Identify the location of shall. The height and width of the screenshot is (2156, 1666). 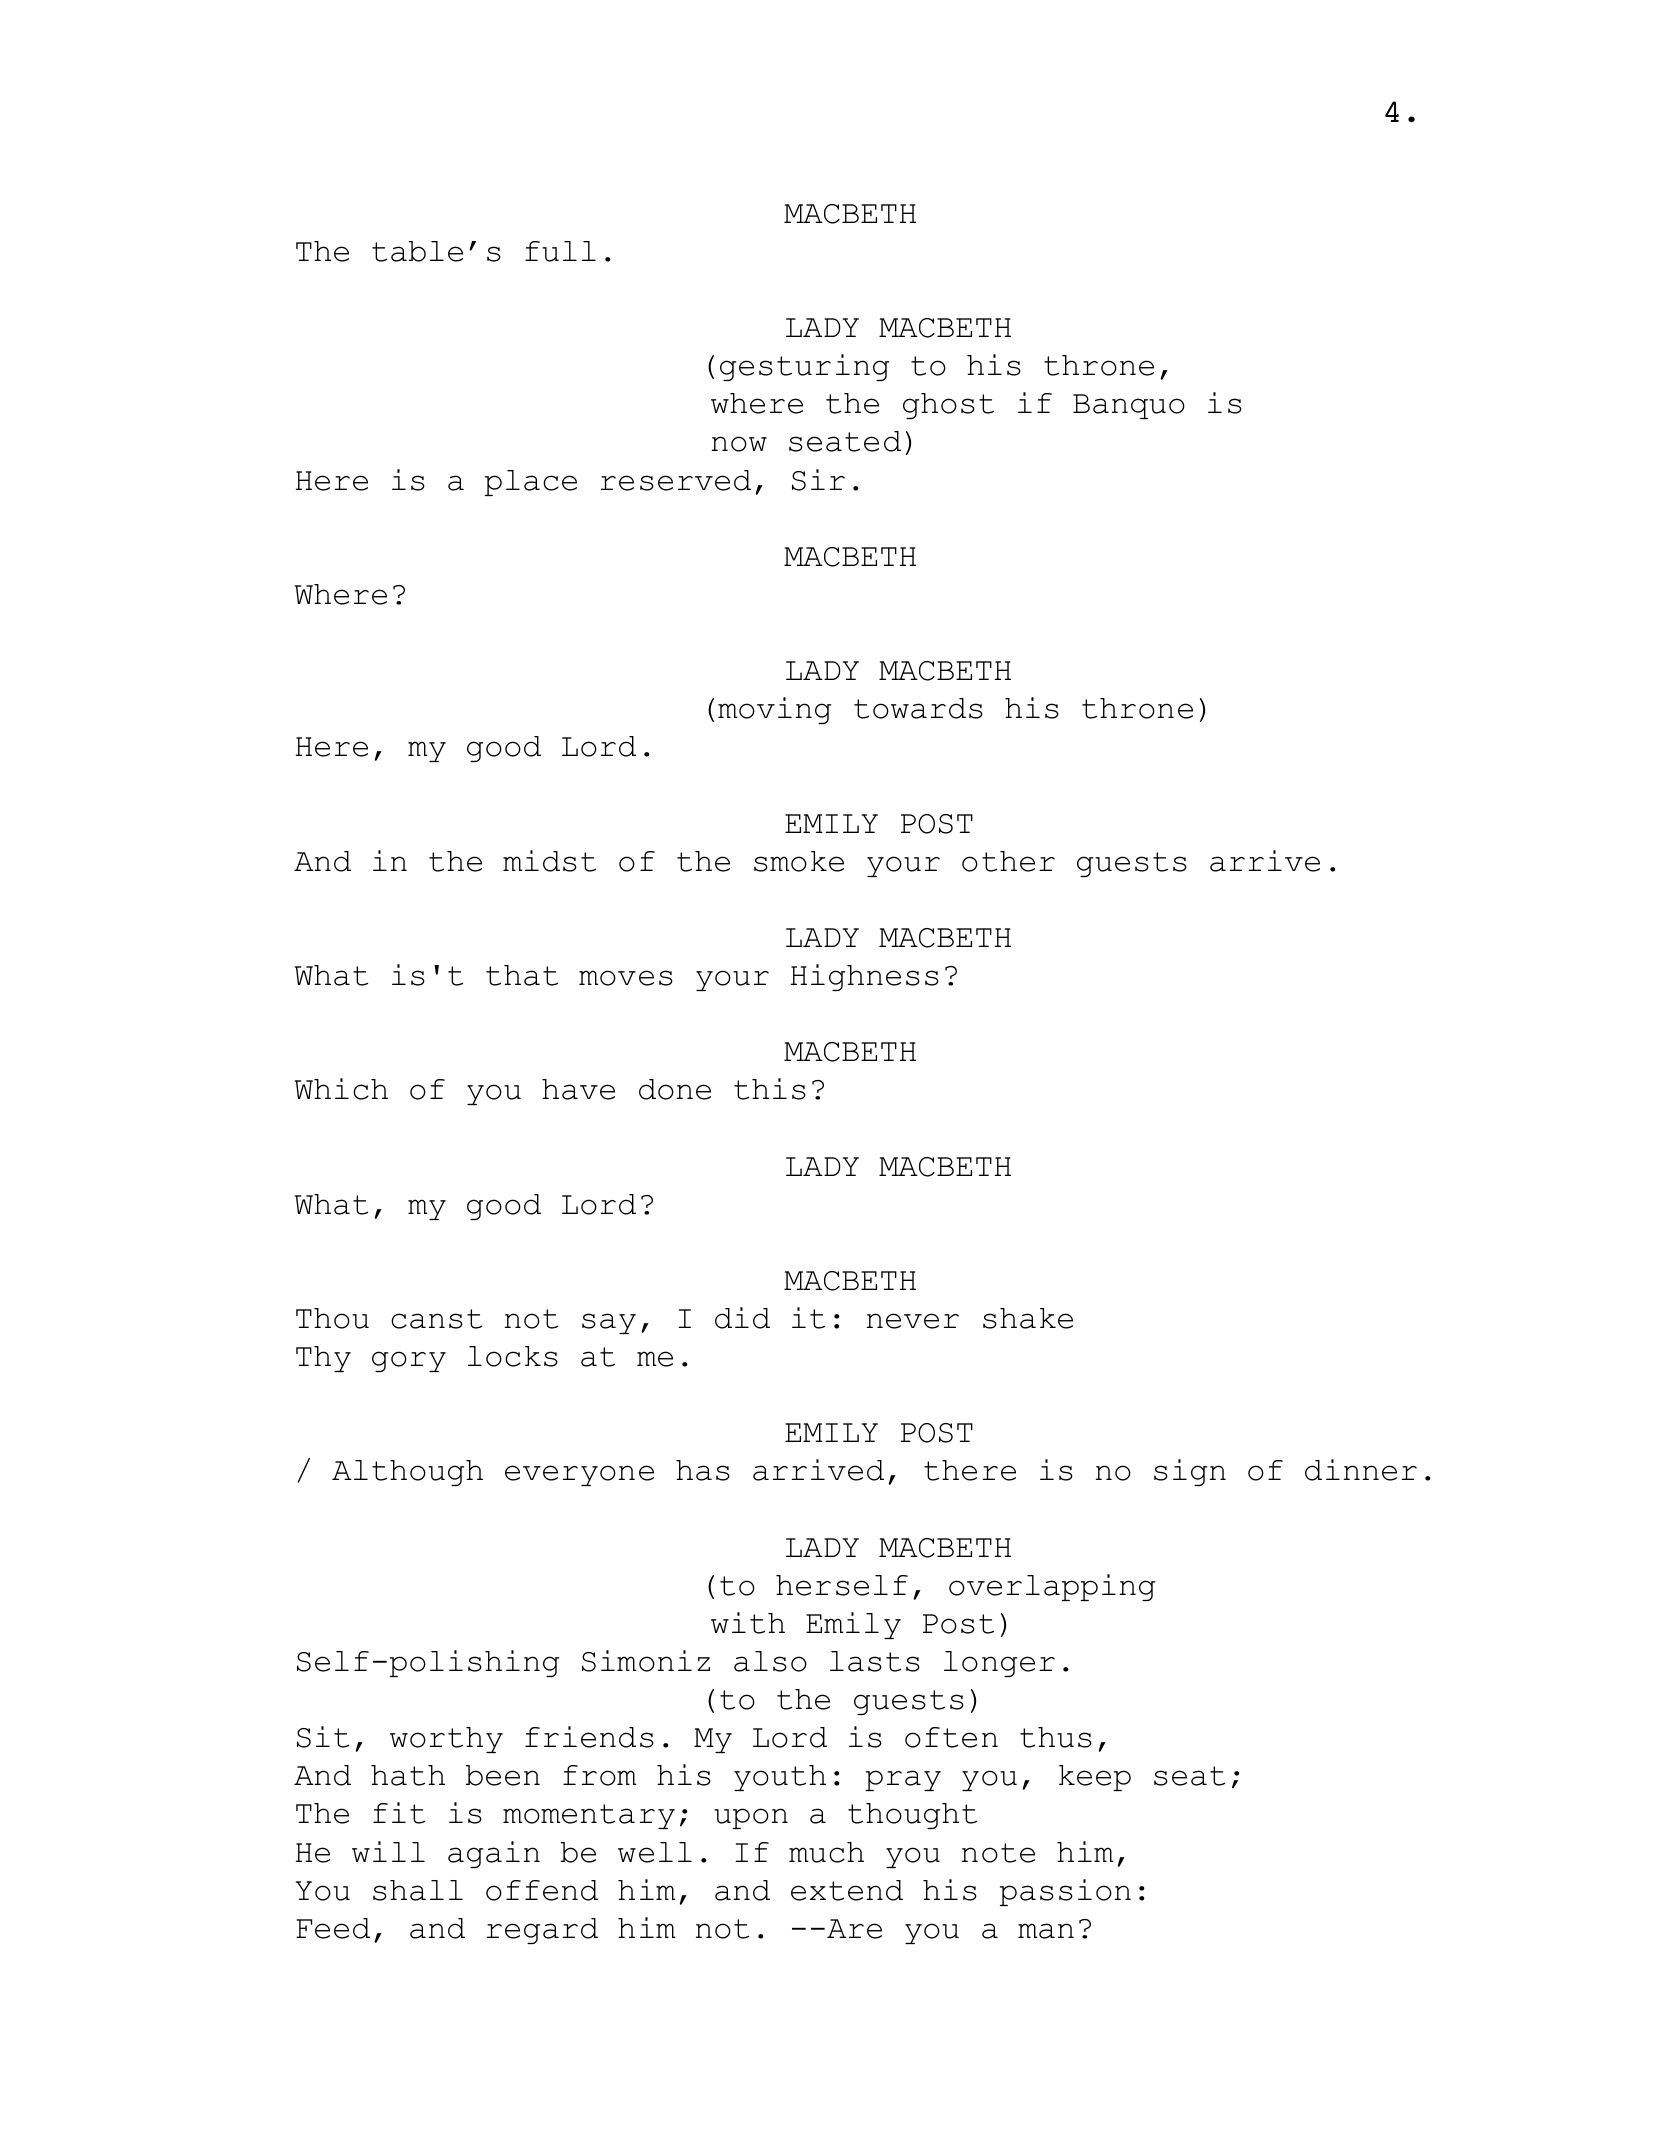
(418, 1890).
